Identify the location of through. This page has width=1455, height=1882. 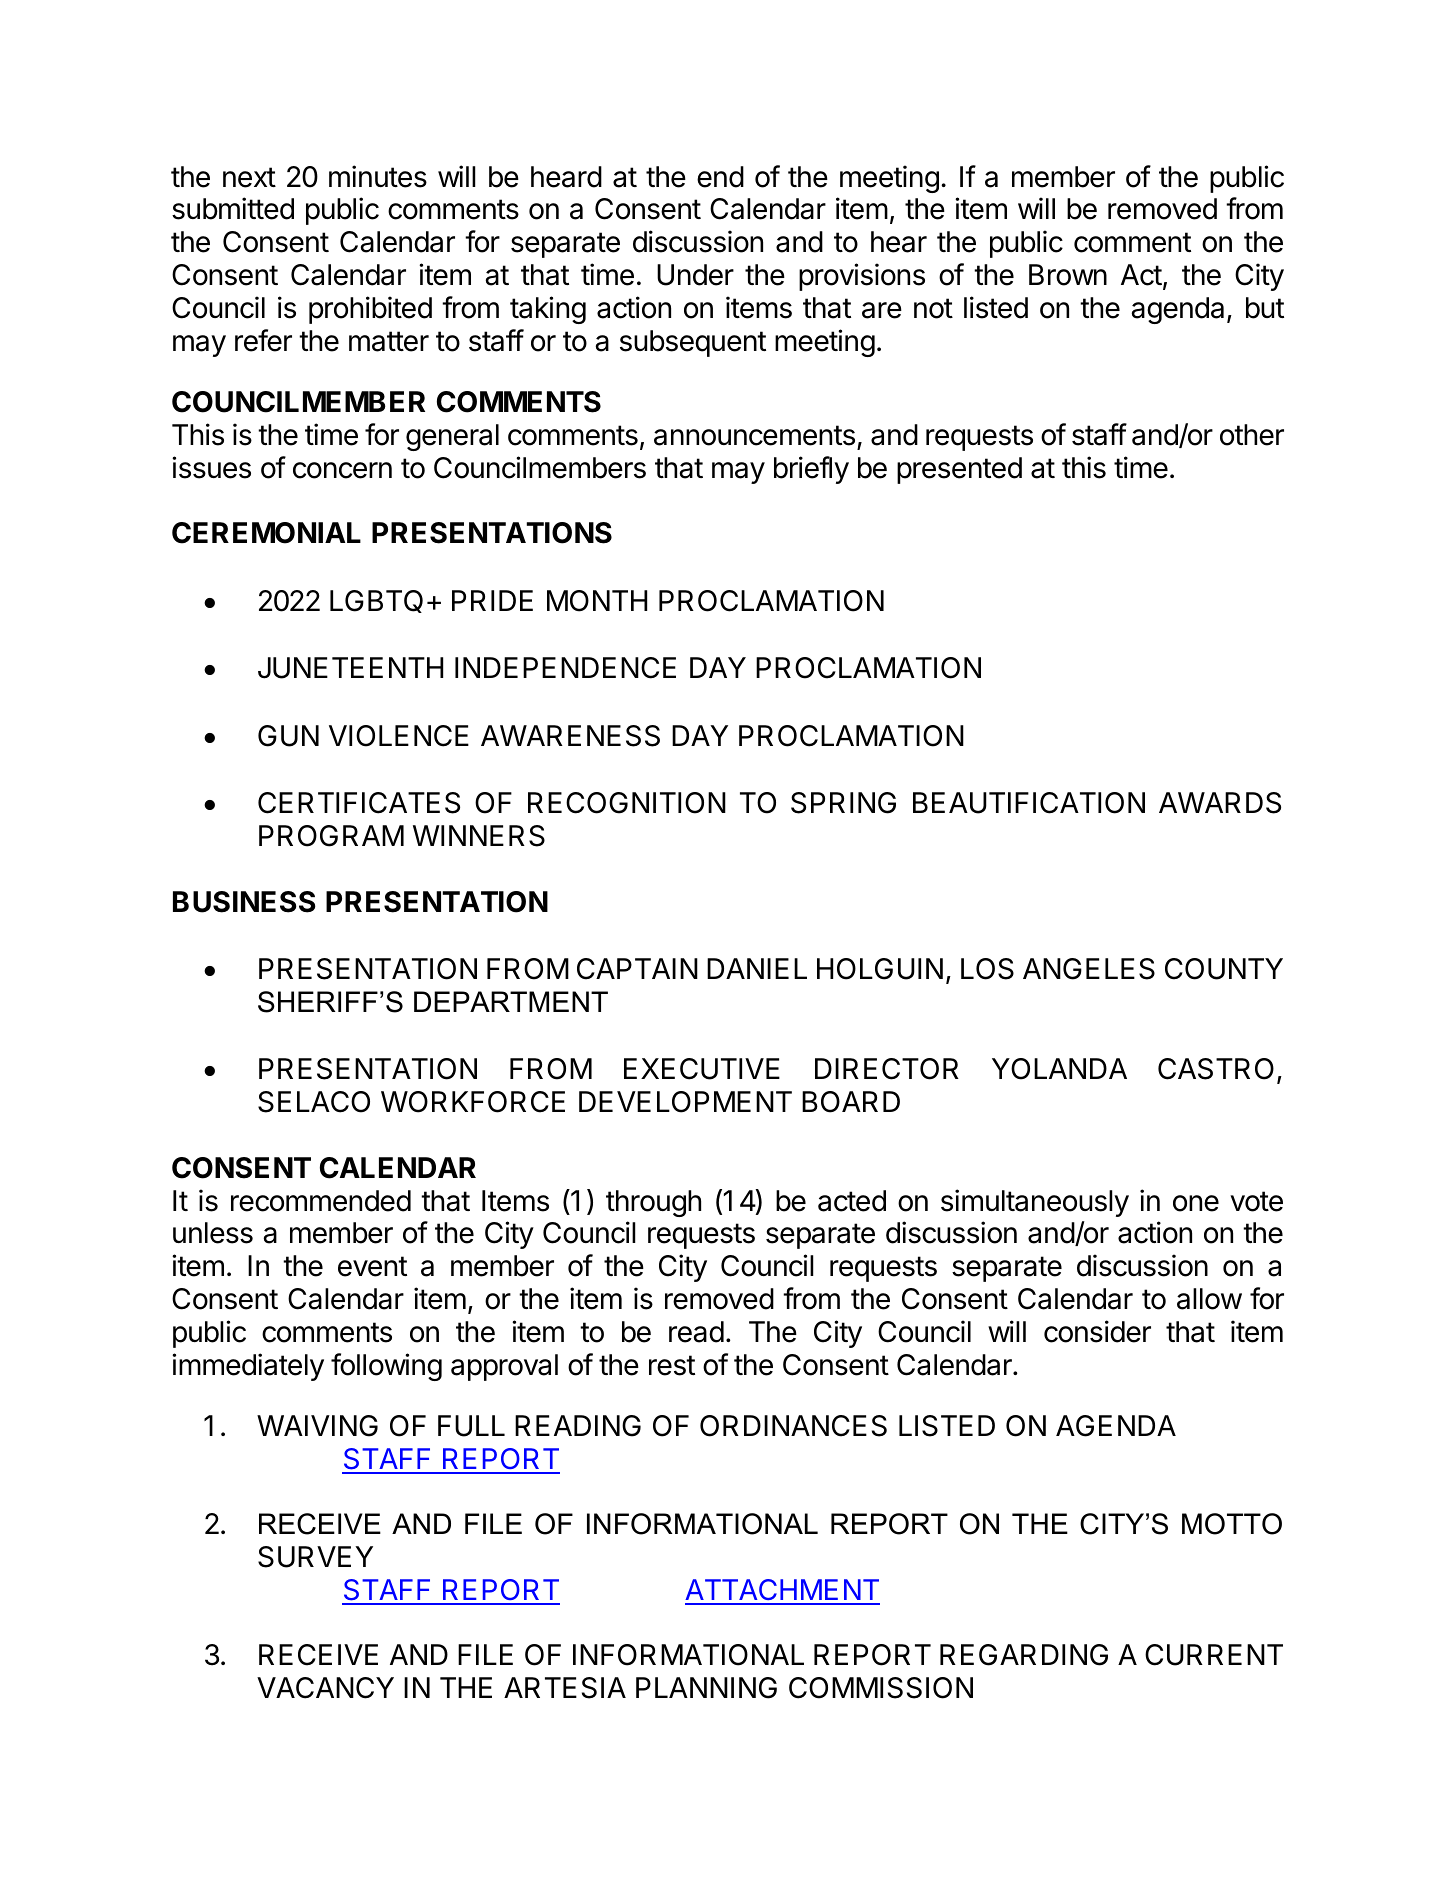
(653, 1203).
